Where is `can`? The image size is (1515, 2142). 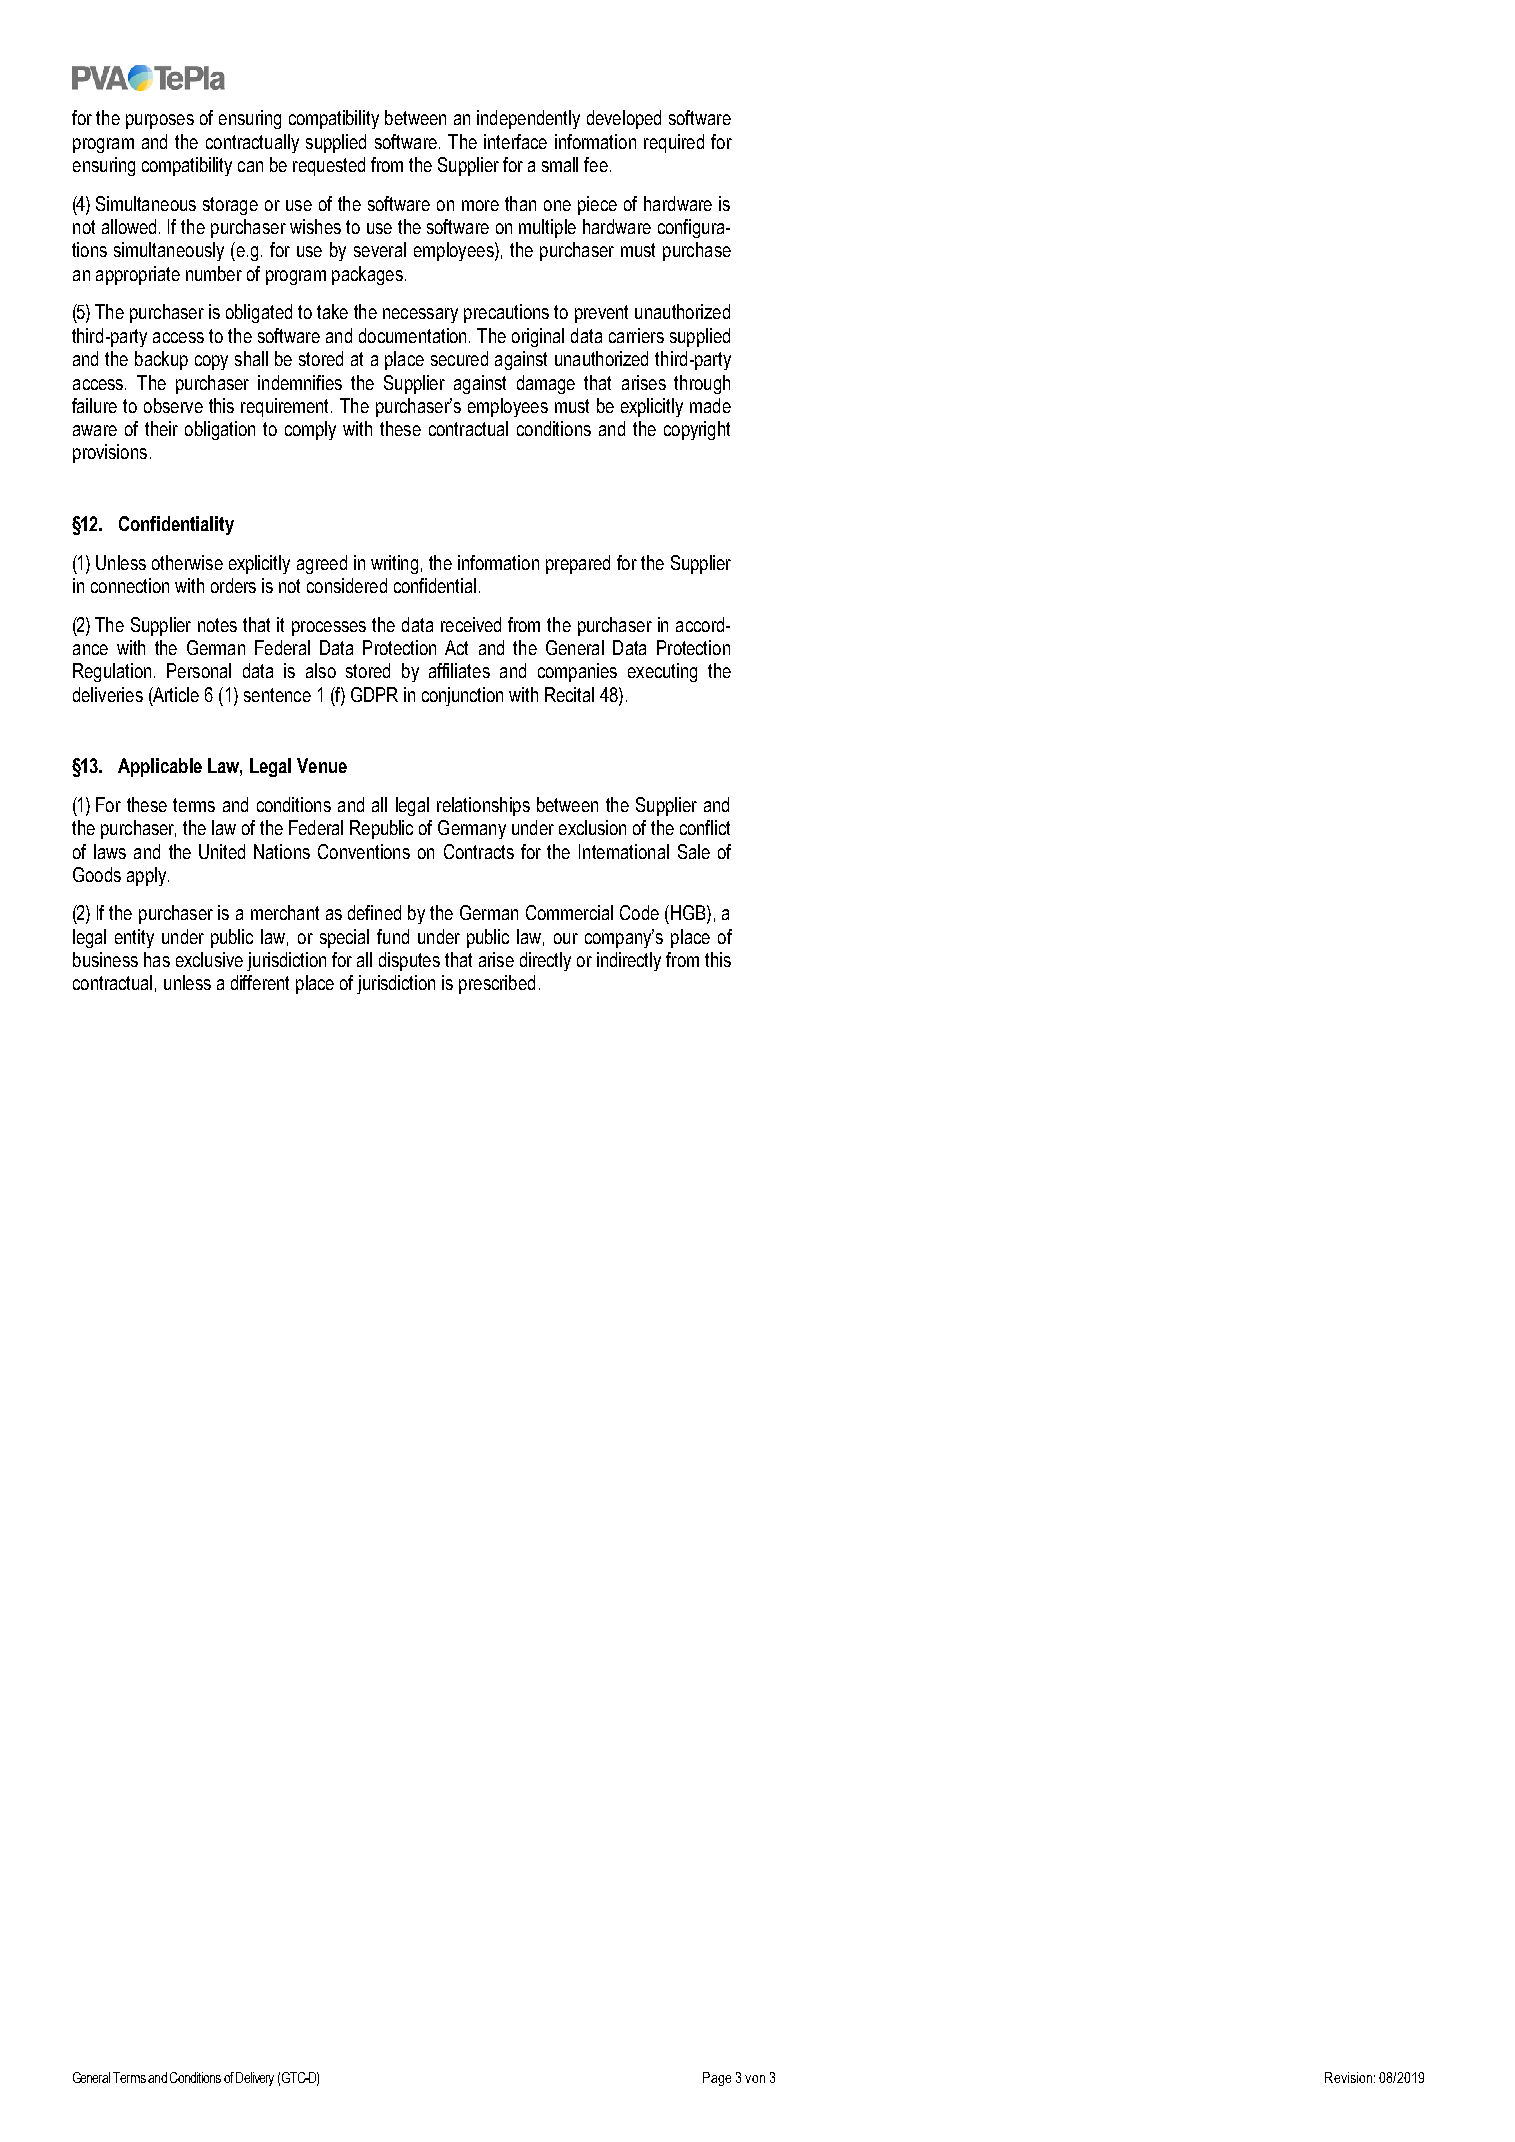 can is located at coordinates (250, 166).
